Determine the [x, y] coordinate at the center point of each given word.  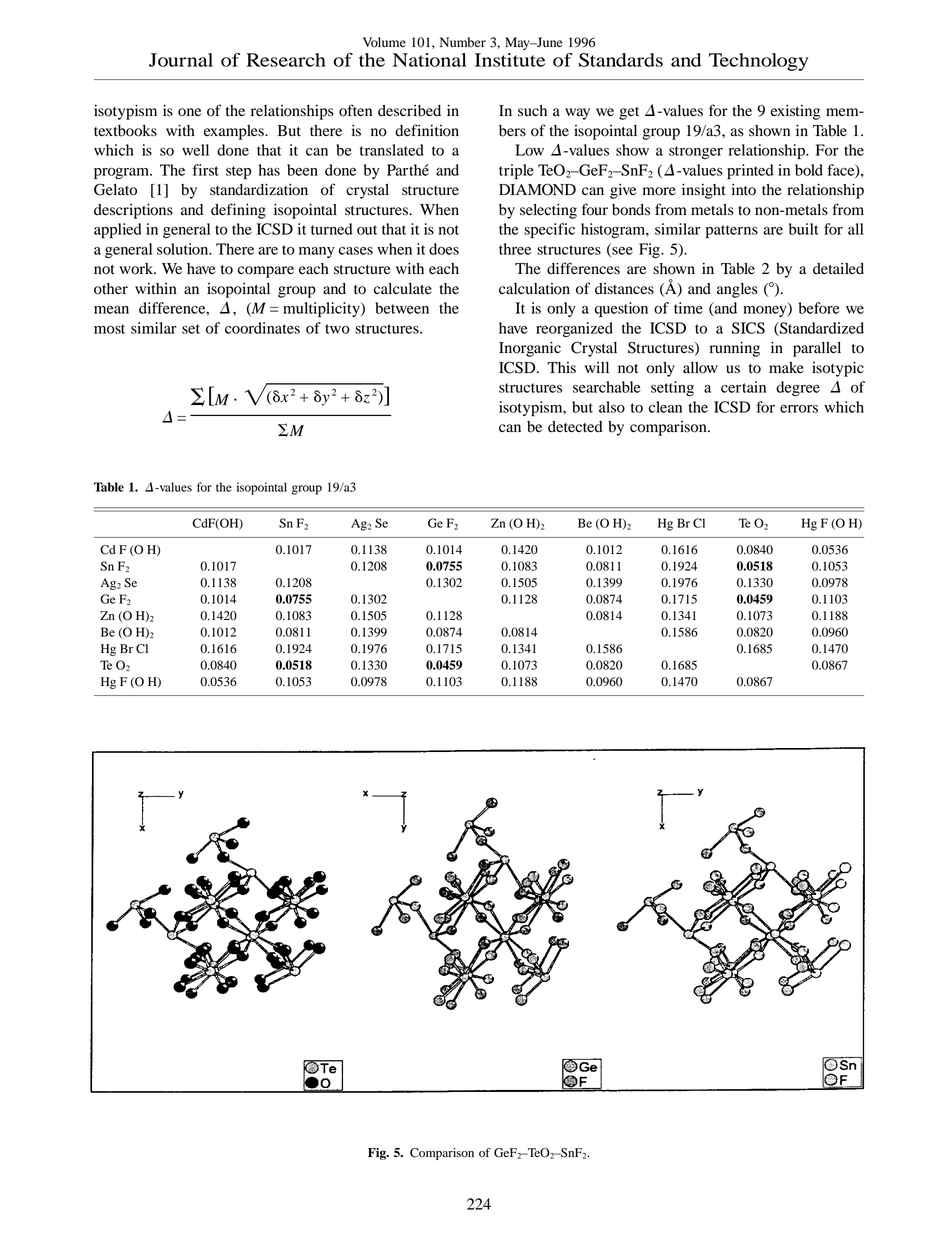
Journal [181, 60]
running [735, 349]
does [444, 249]
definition [427, 130]
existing [795, 112]
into [744, 190]
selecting [548, 211]
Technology [758, 62]
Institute [510, 60]
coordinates [262, 328]
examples [235, 132]
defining [238, 211]
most [109, 329]
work [138, 269]
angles [737, 290]
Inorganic [530, 349]
